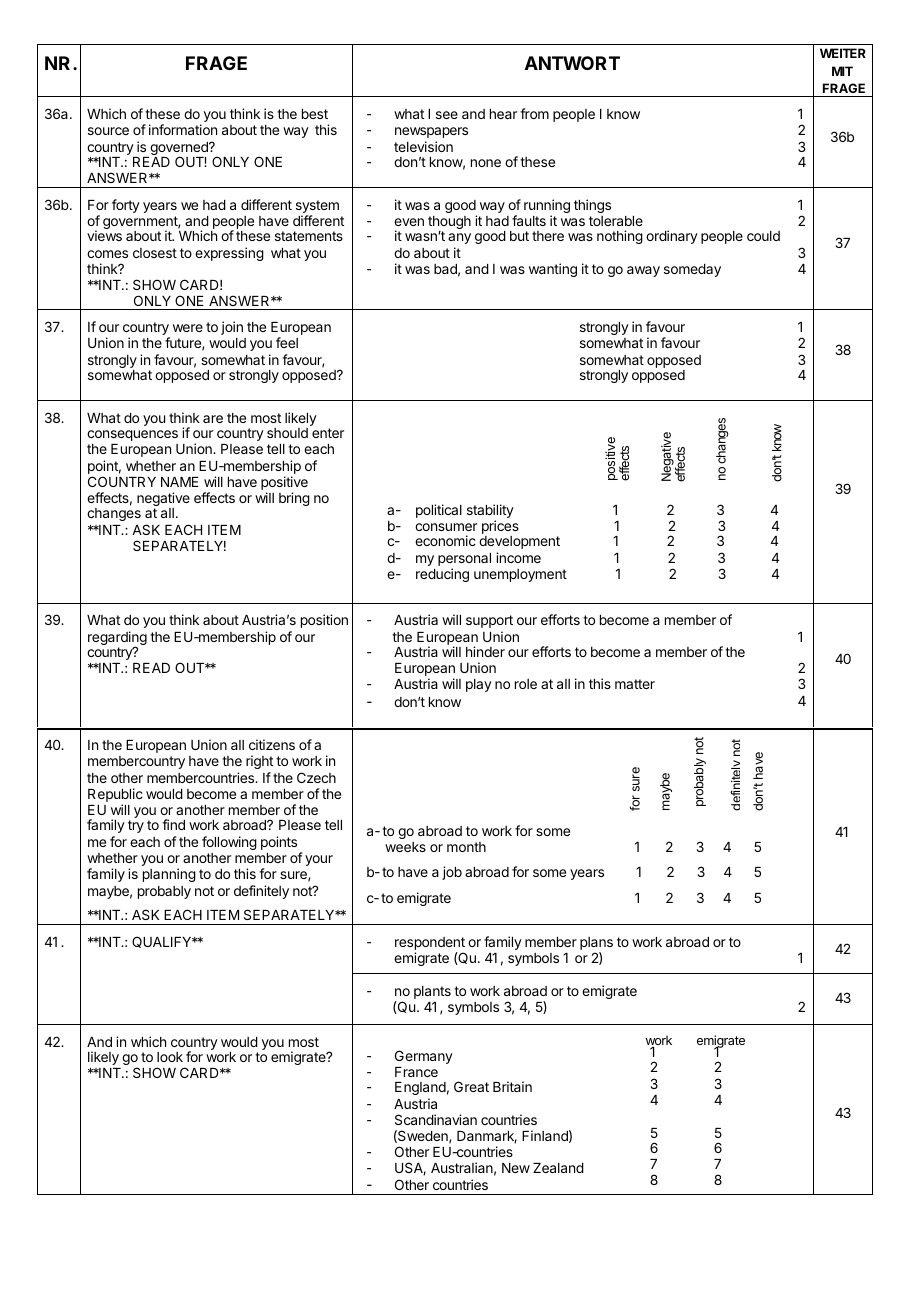 The height and width of the screenshot is (1307, 924). Describe the element at coordinates (489, 621) in the screenshot. I see `support` at that location.
